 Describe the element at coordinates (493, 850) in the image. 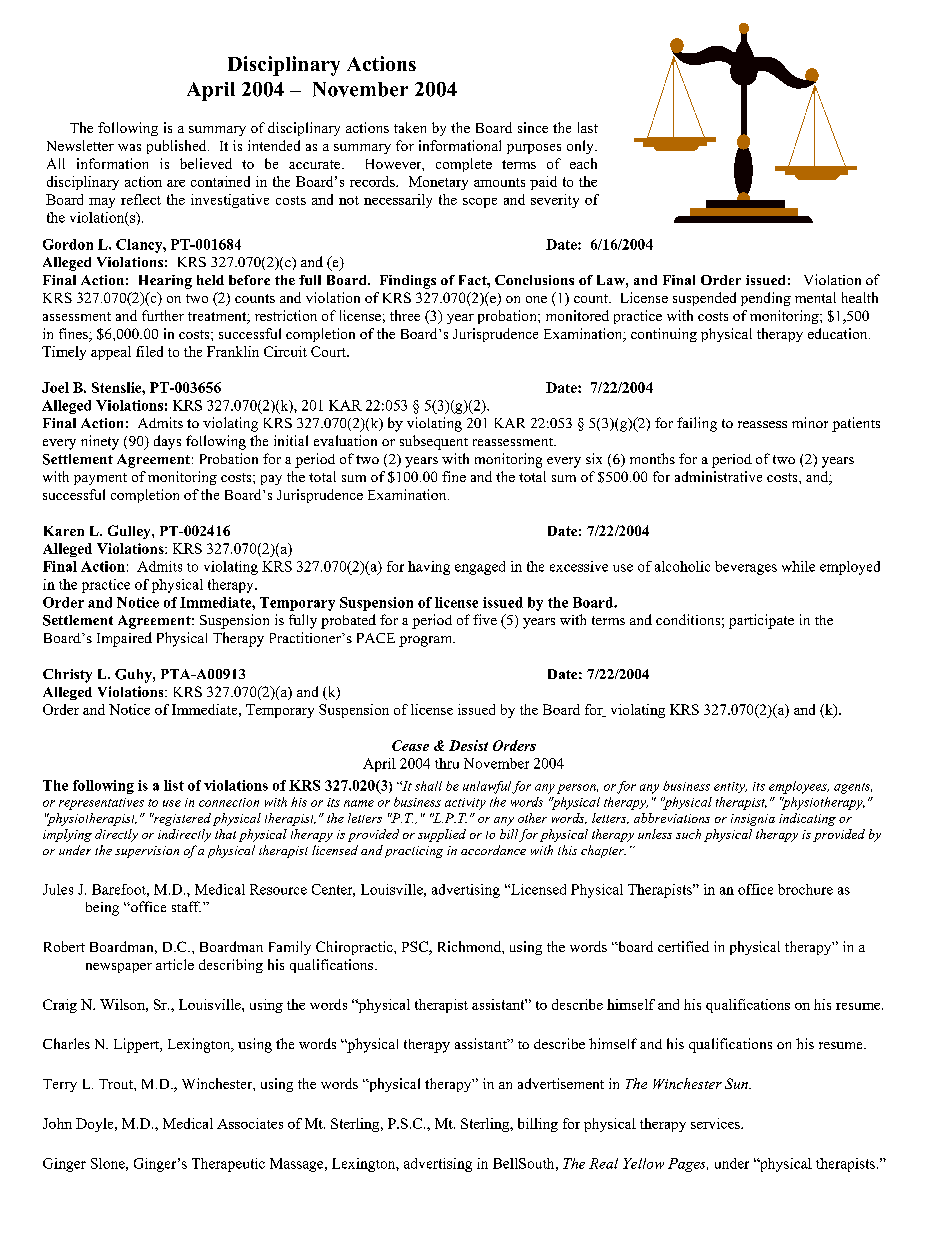

I see `accordance` at that location.
